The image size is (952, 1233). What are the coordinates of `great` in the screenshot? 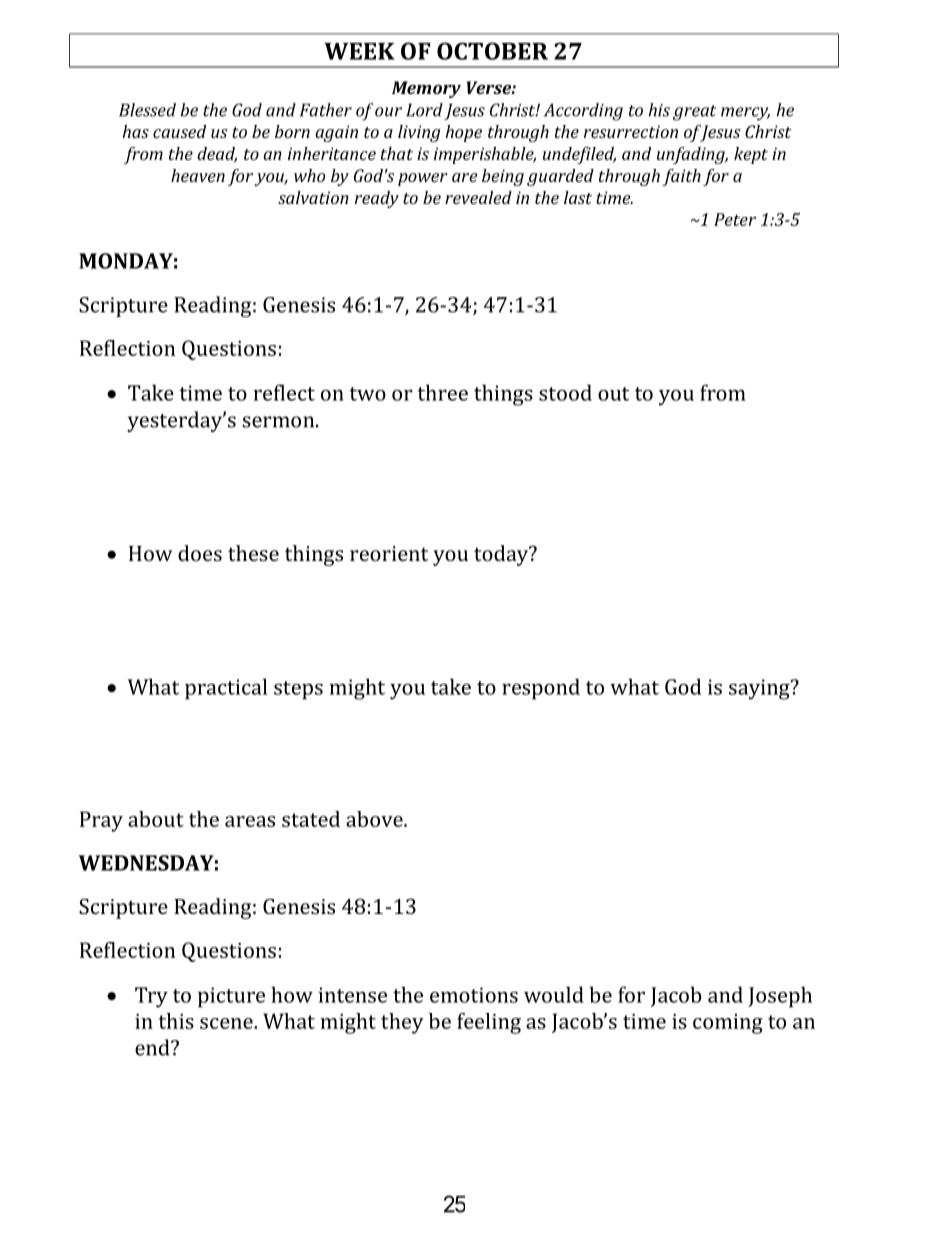 It's located at (694, 113).
